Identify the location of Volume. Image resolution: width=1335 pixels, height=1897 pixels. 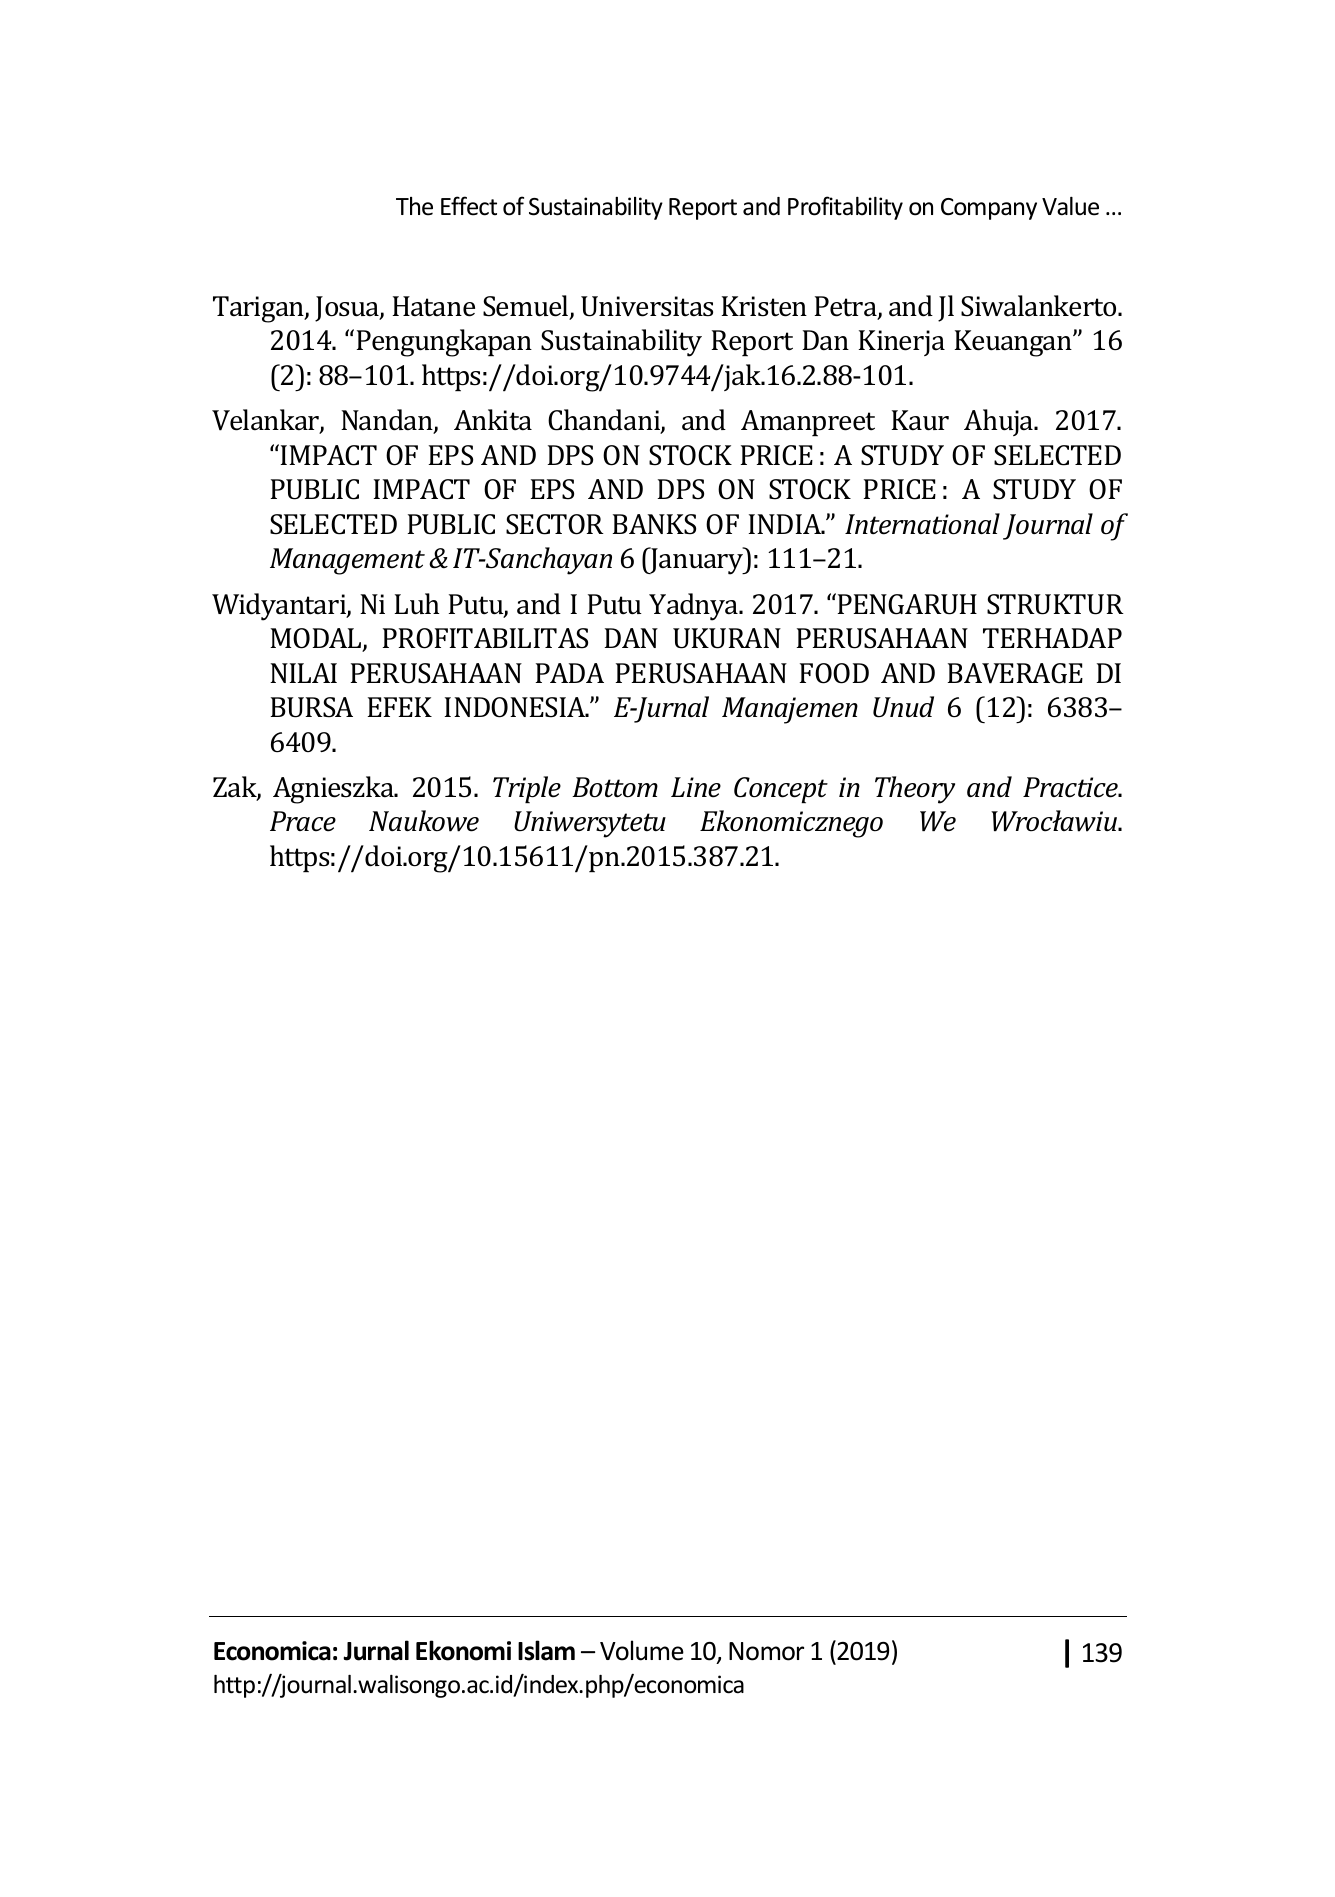
(642, 1650).
